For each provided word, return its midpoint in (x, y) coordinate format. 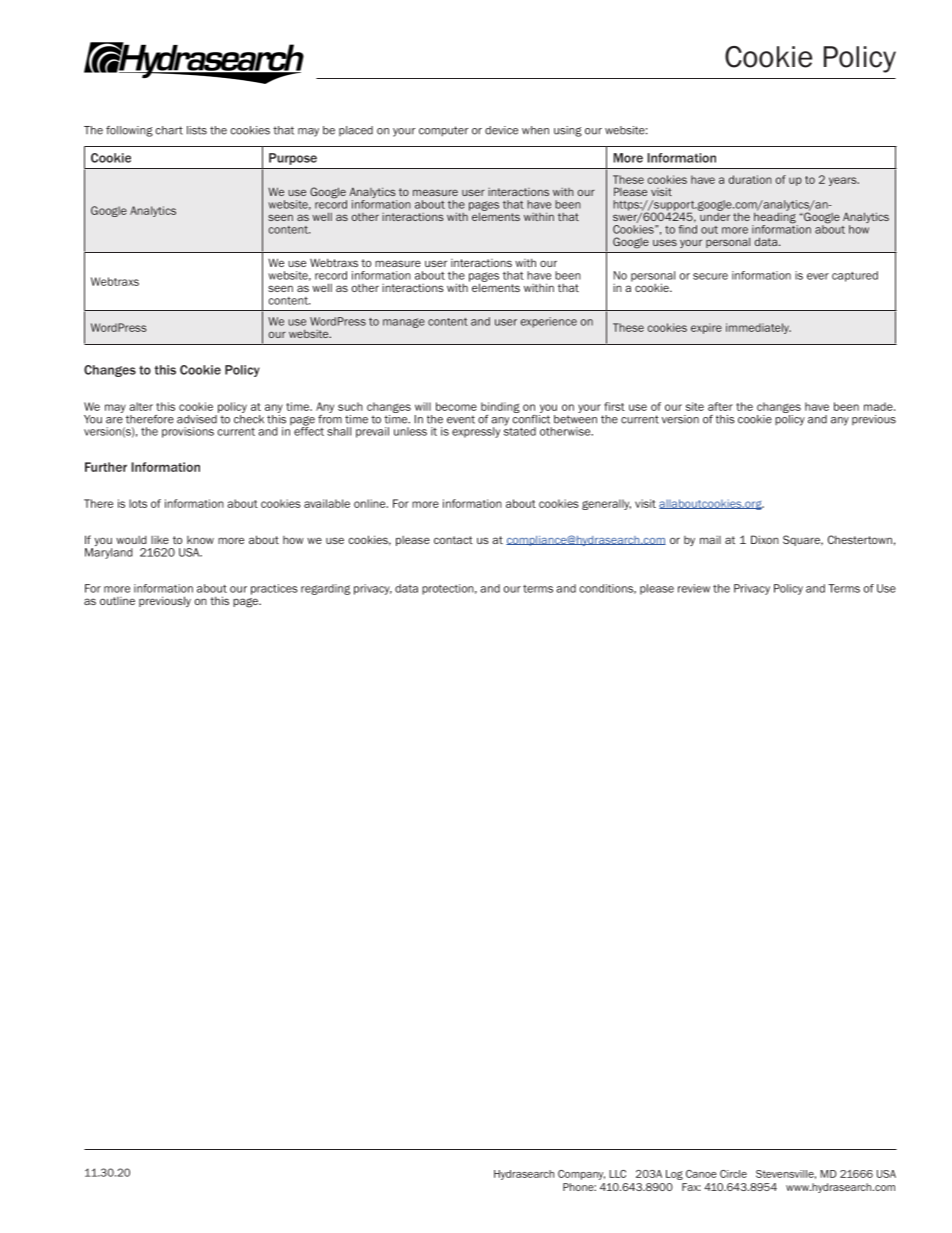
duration (750, 179)
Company (581, 1175)
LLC (617, 1174)
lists (197, 130)
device (501, 130)
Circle (733, 1174)
